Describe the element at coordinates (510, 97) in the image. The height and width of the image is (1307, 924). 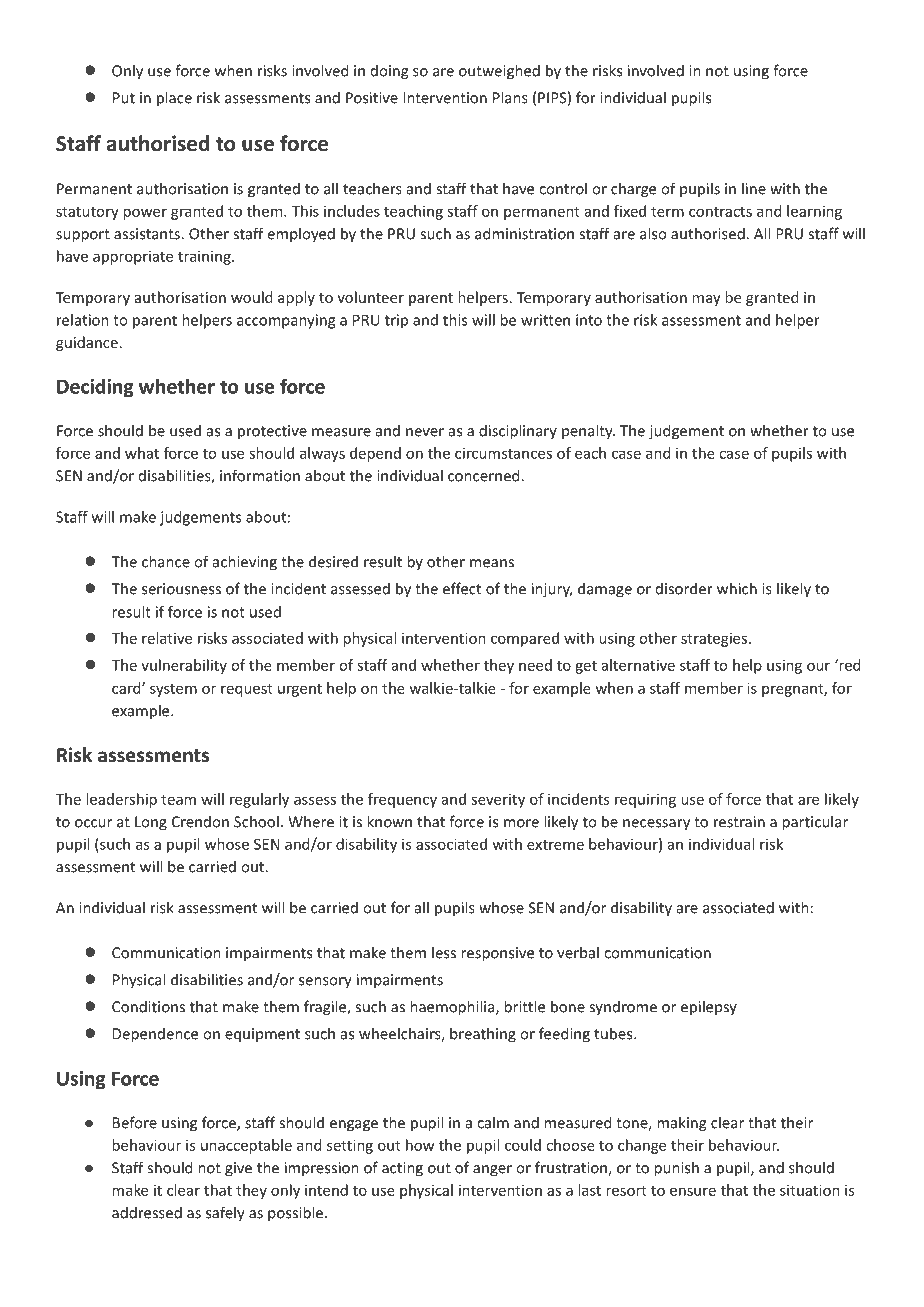
I see `Plans` at that location.
